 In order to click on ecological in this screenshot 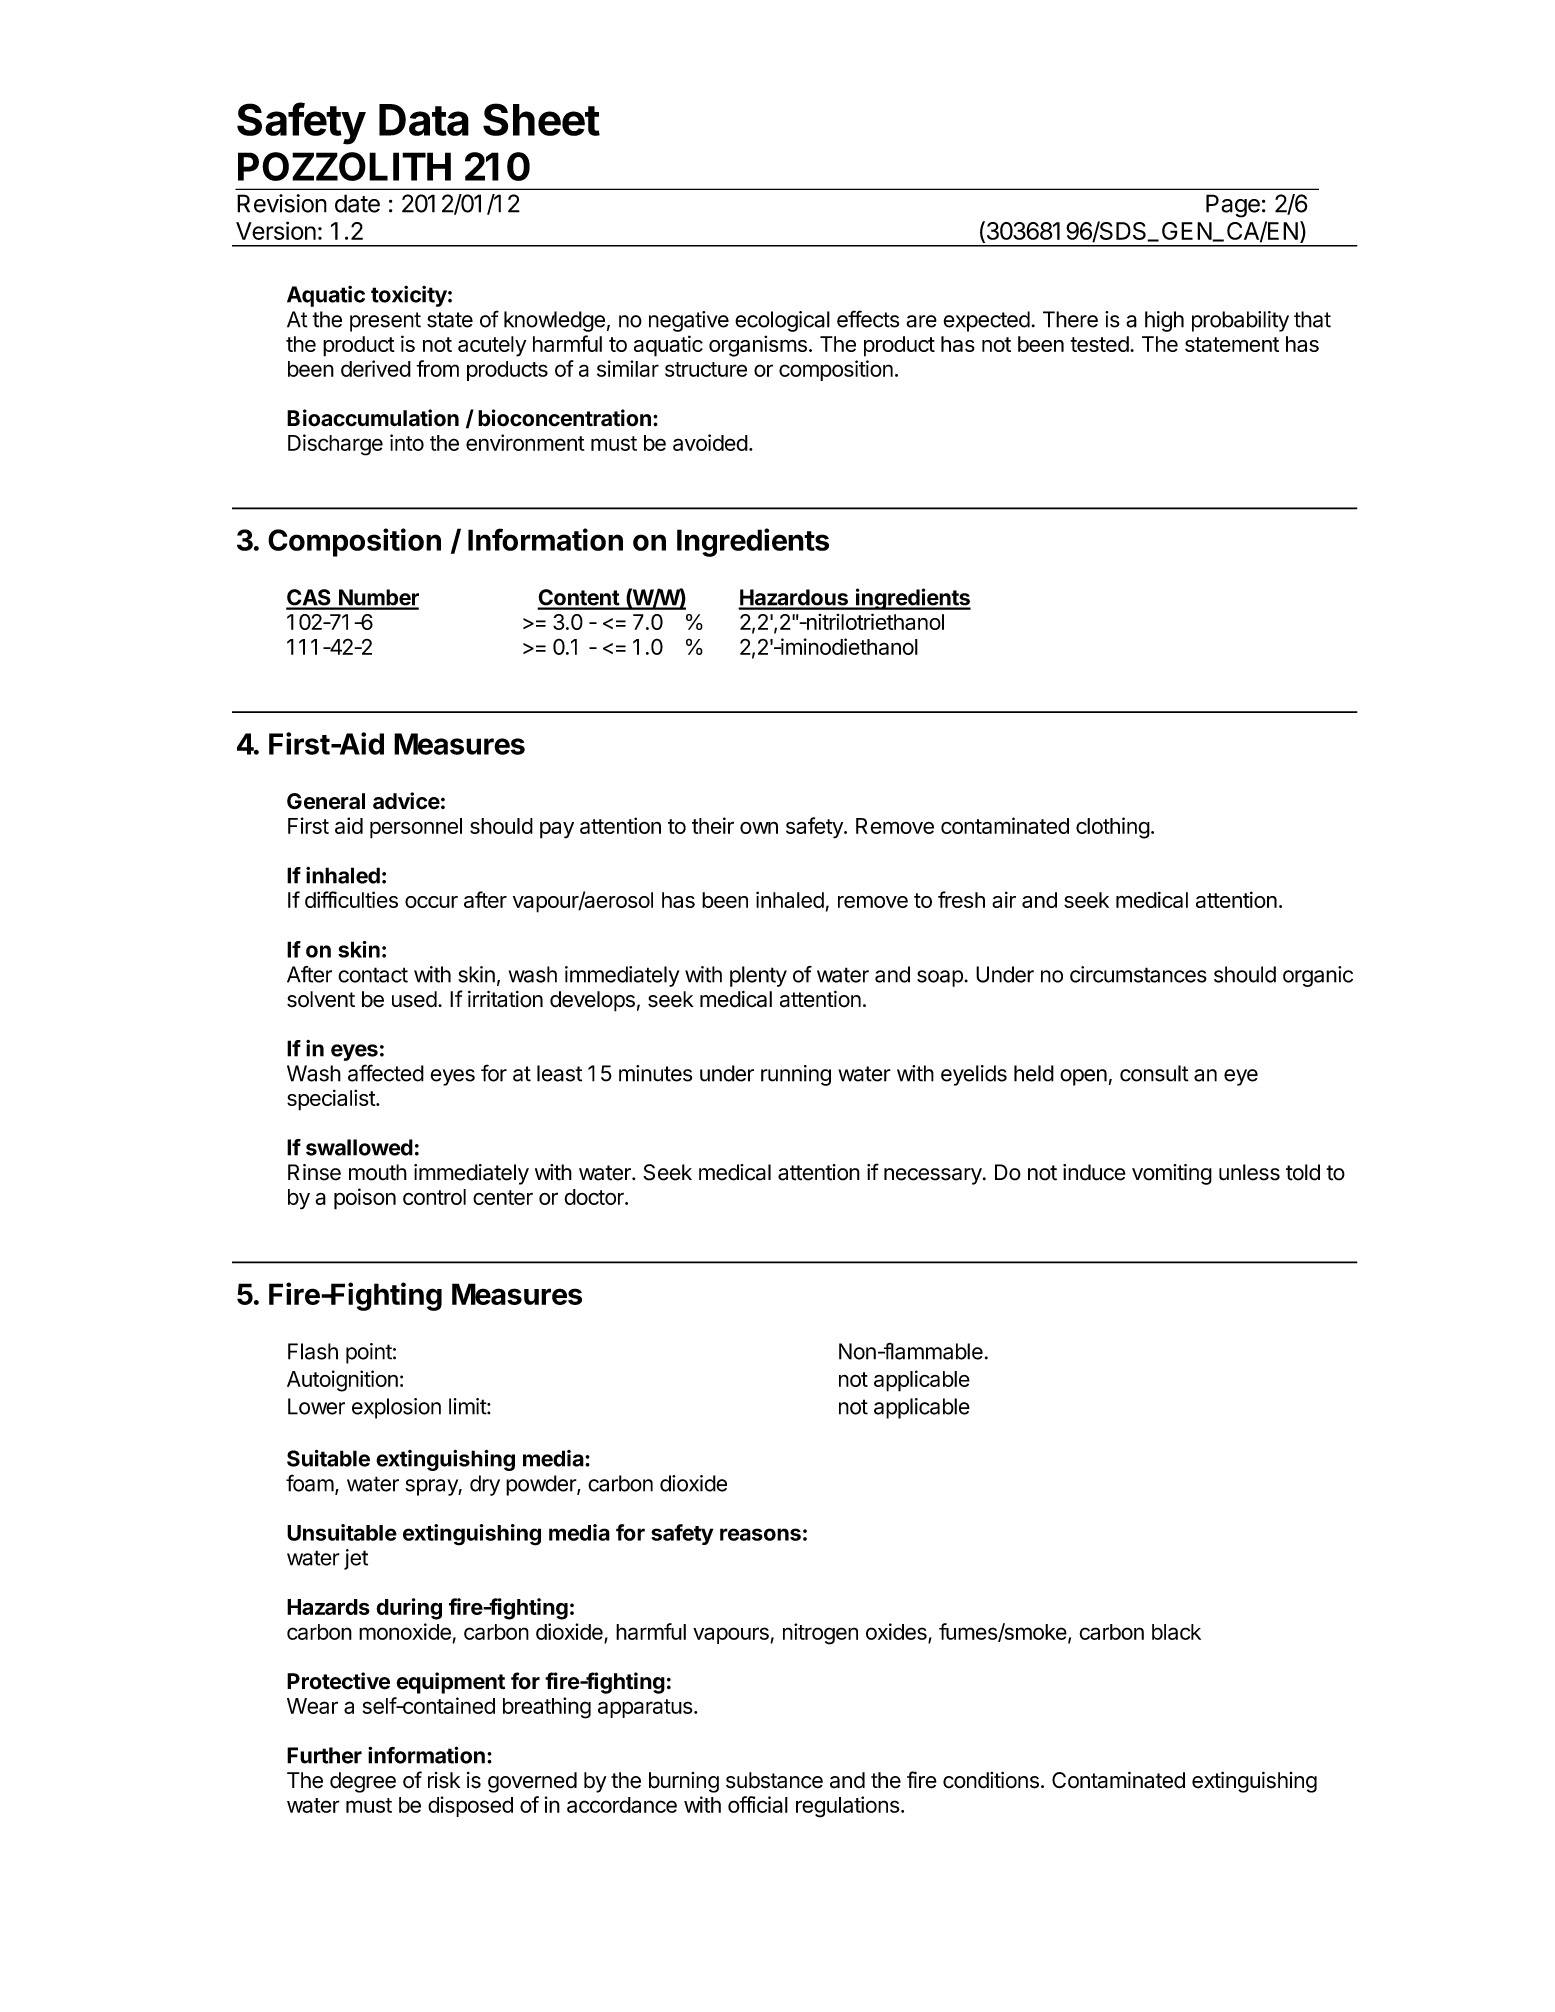, I will do `click(782, 321)`.
